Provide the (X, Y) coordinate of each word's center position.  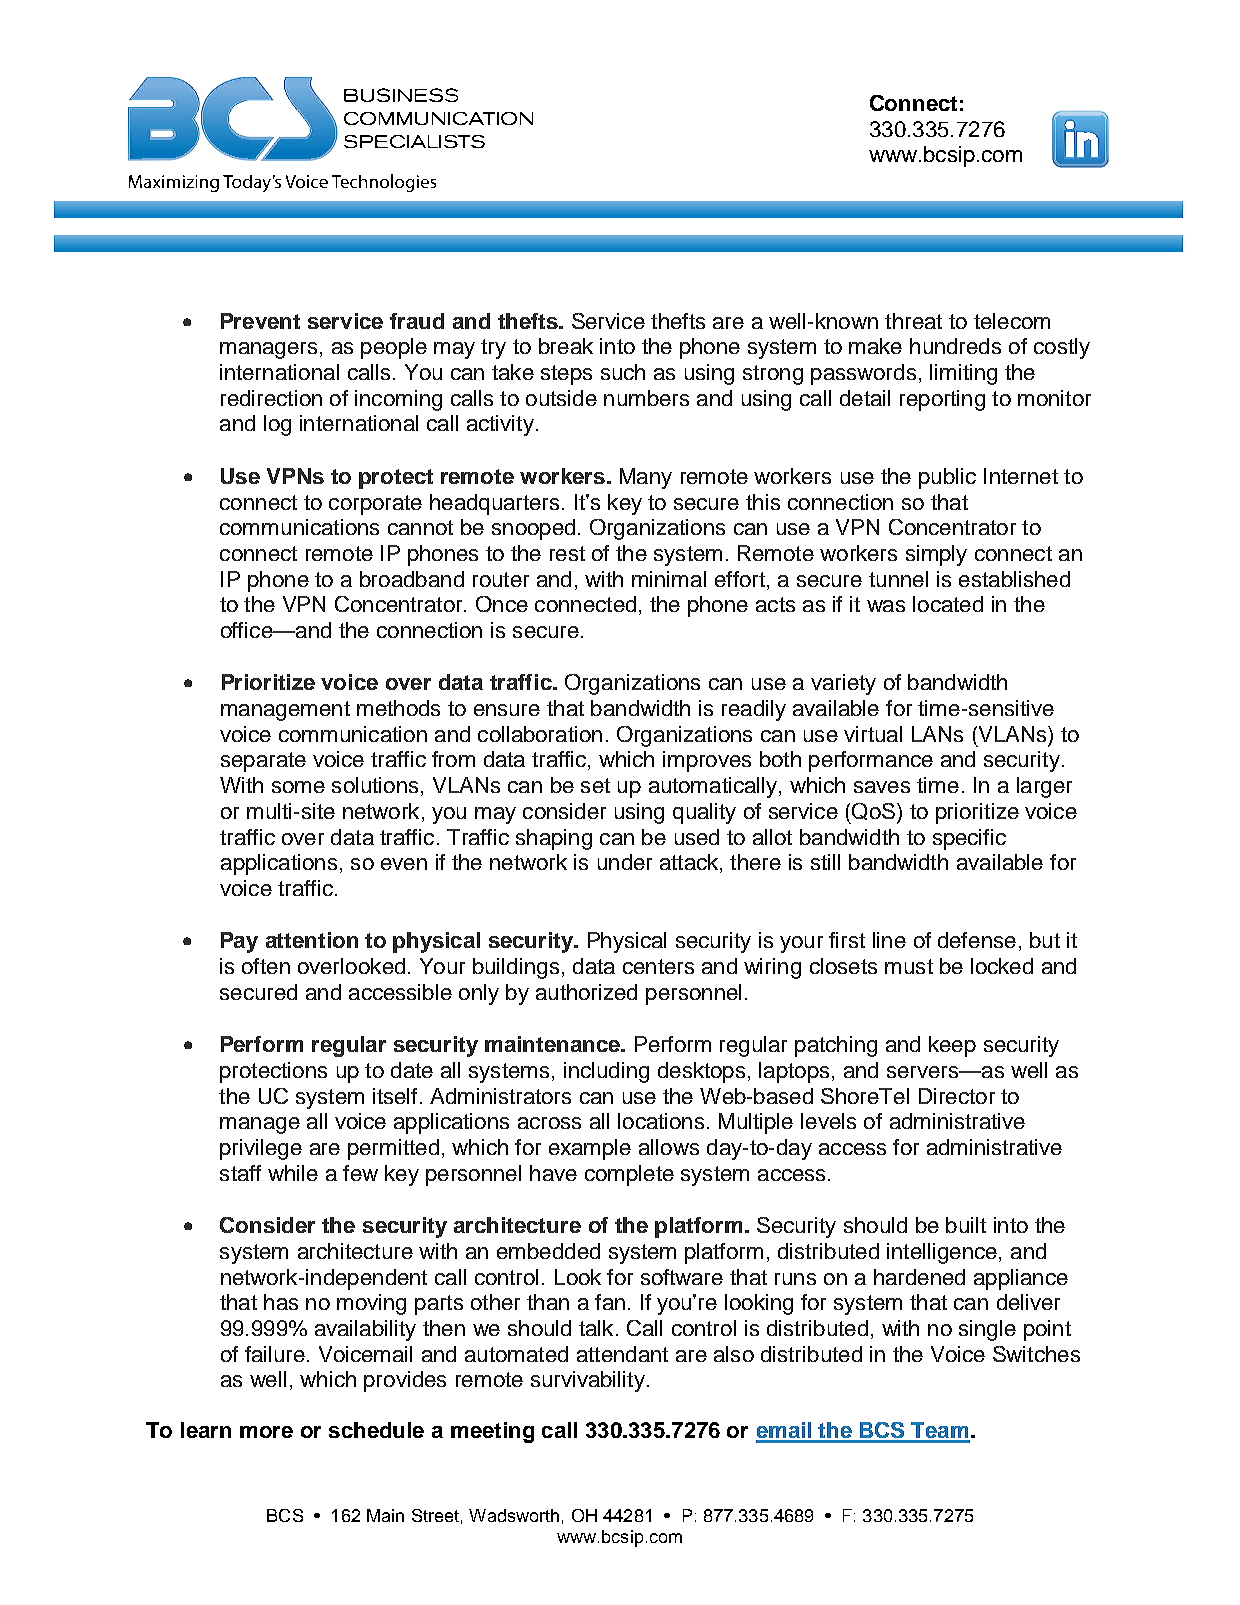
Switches (1036, 1354)
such (623, 372)
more (266, 1432)
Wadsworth (514, 1515)
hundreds (955, 346)
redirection (271, 398)
